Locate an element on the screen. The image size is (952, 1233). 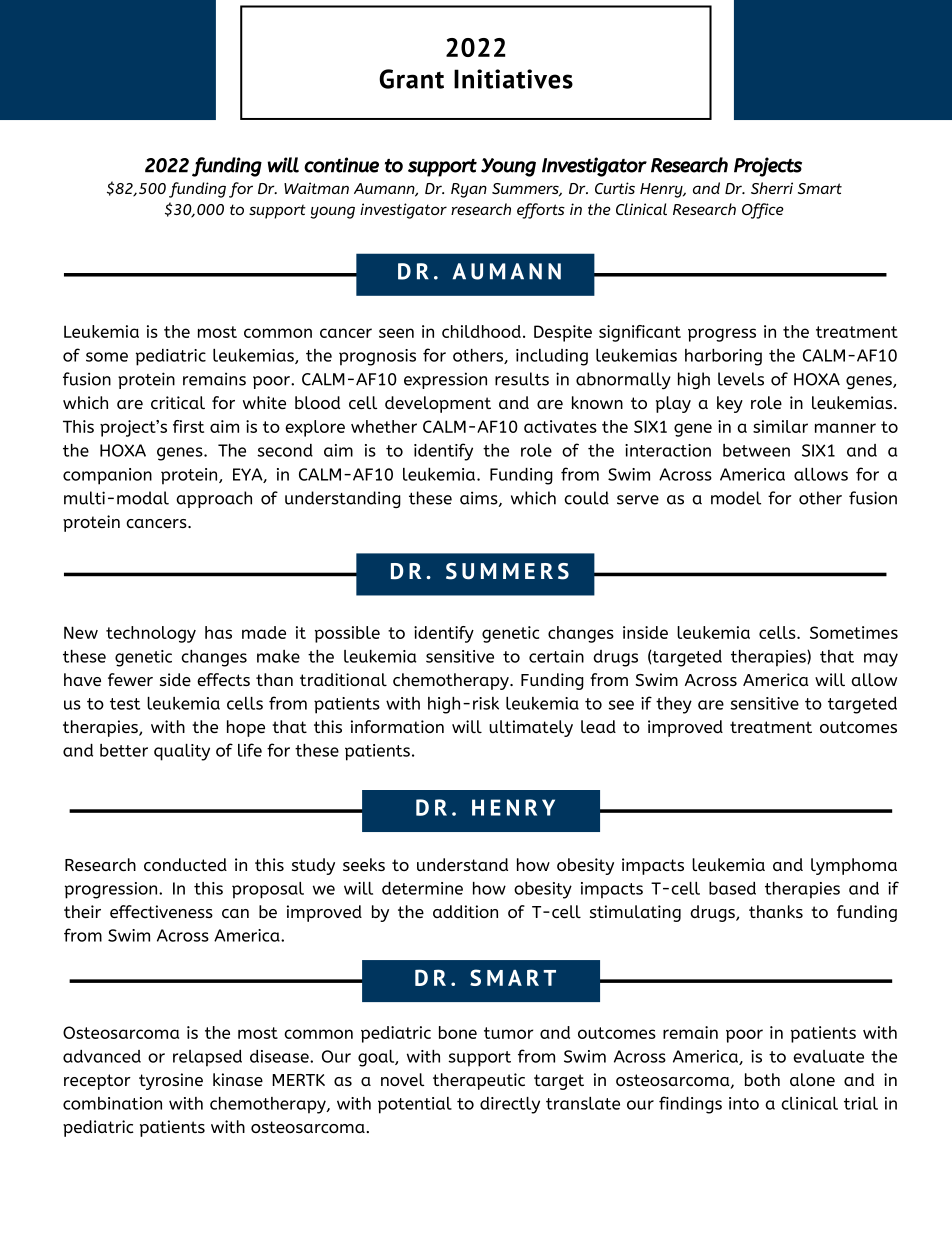
tyrosine is located at coordinates (171, 1081).
